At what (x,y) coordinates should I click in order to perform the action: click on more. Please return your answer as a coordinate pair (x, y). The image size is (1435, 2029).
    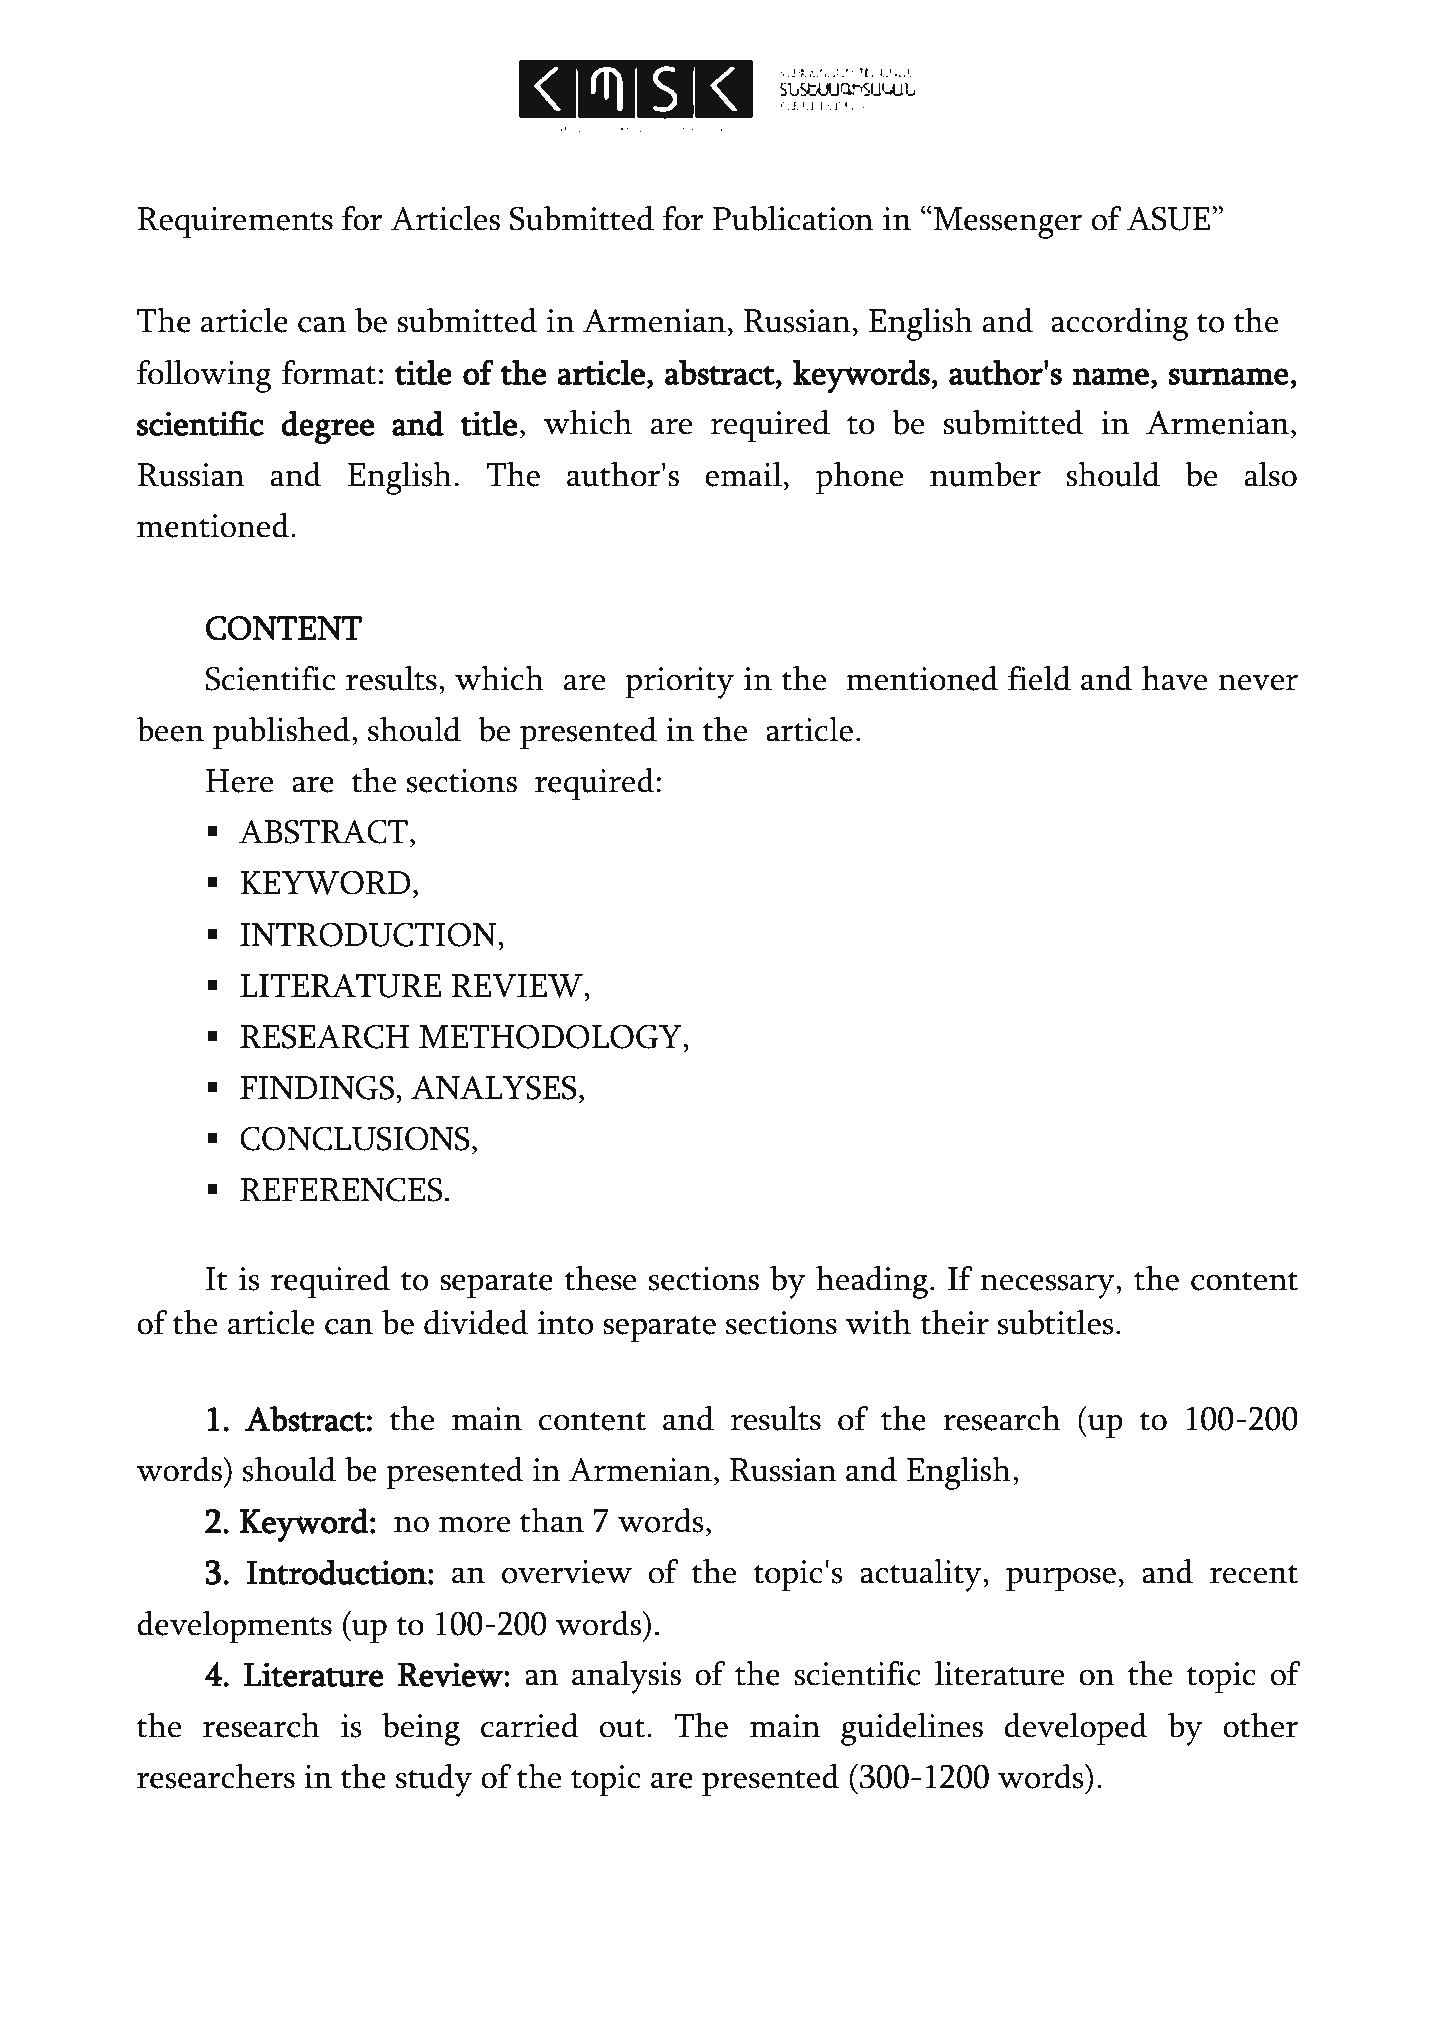
    Looking at the image, I should click on (474, 1524).
